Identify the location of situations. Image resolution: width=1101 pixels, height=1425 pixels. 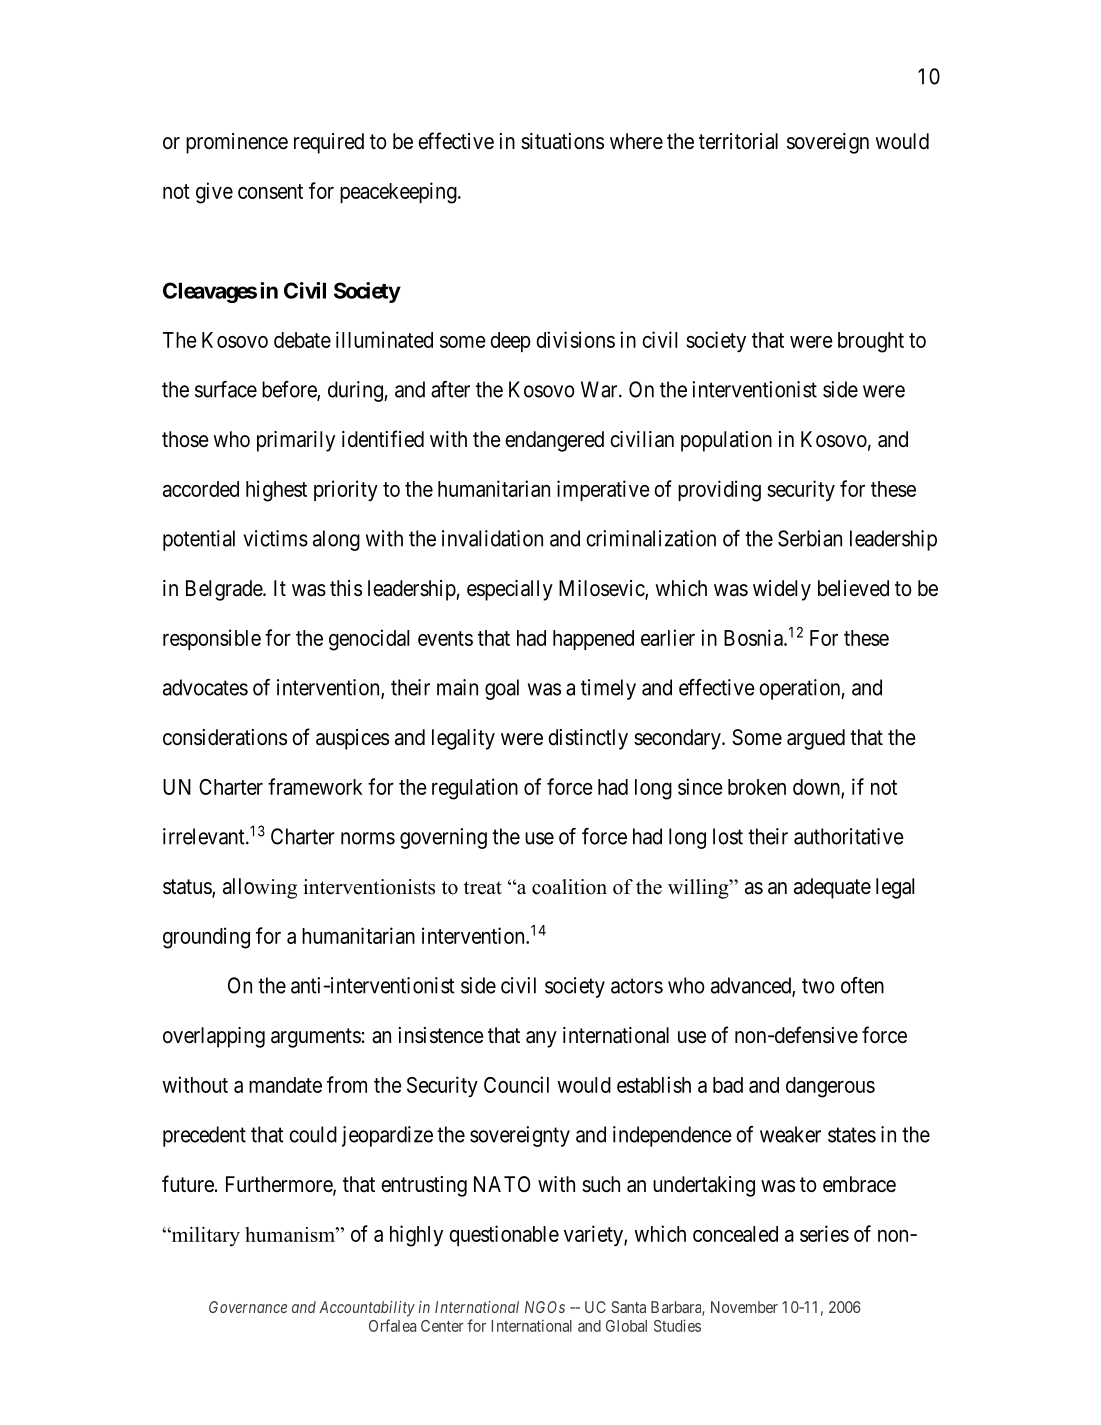
(562, 141).
